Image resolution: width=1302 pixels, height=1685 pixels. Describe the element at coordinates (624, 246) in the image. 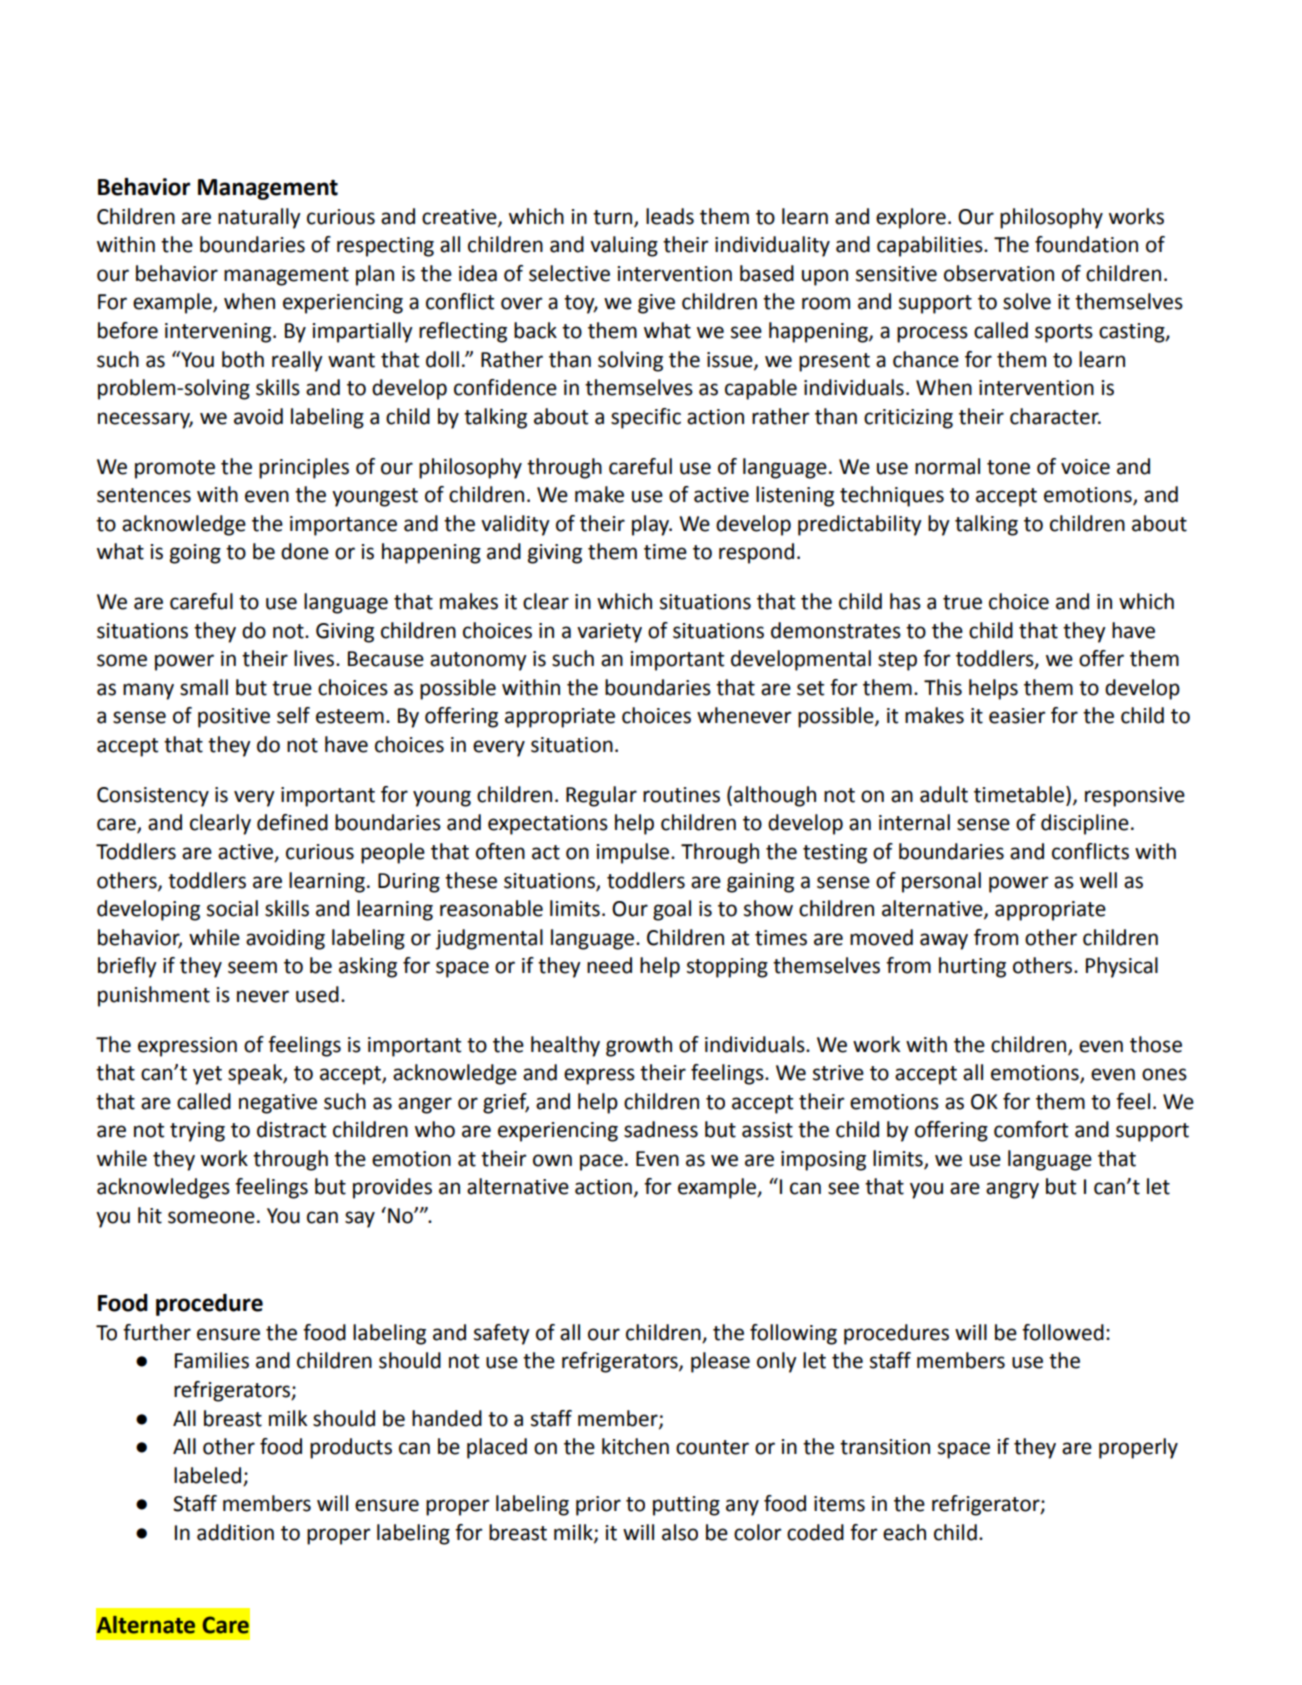

I see `valuing` at that location.
